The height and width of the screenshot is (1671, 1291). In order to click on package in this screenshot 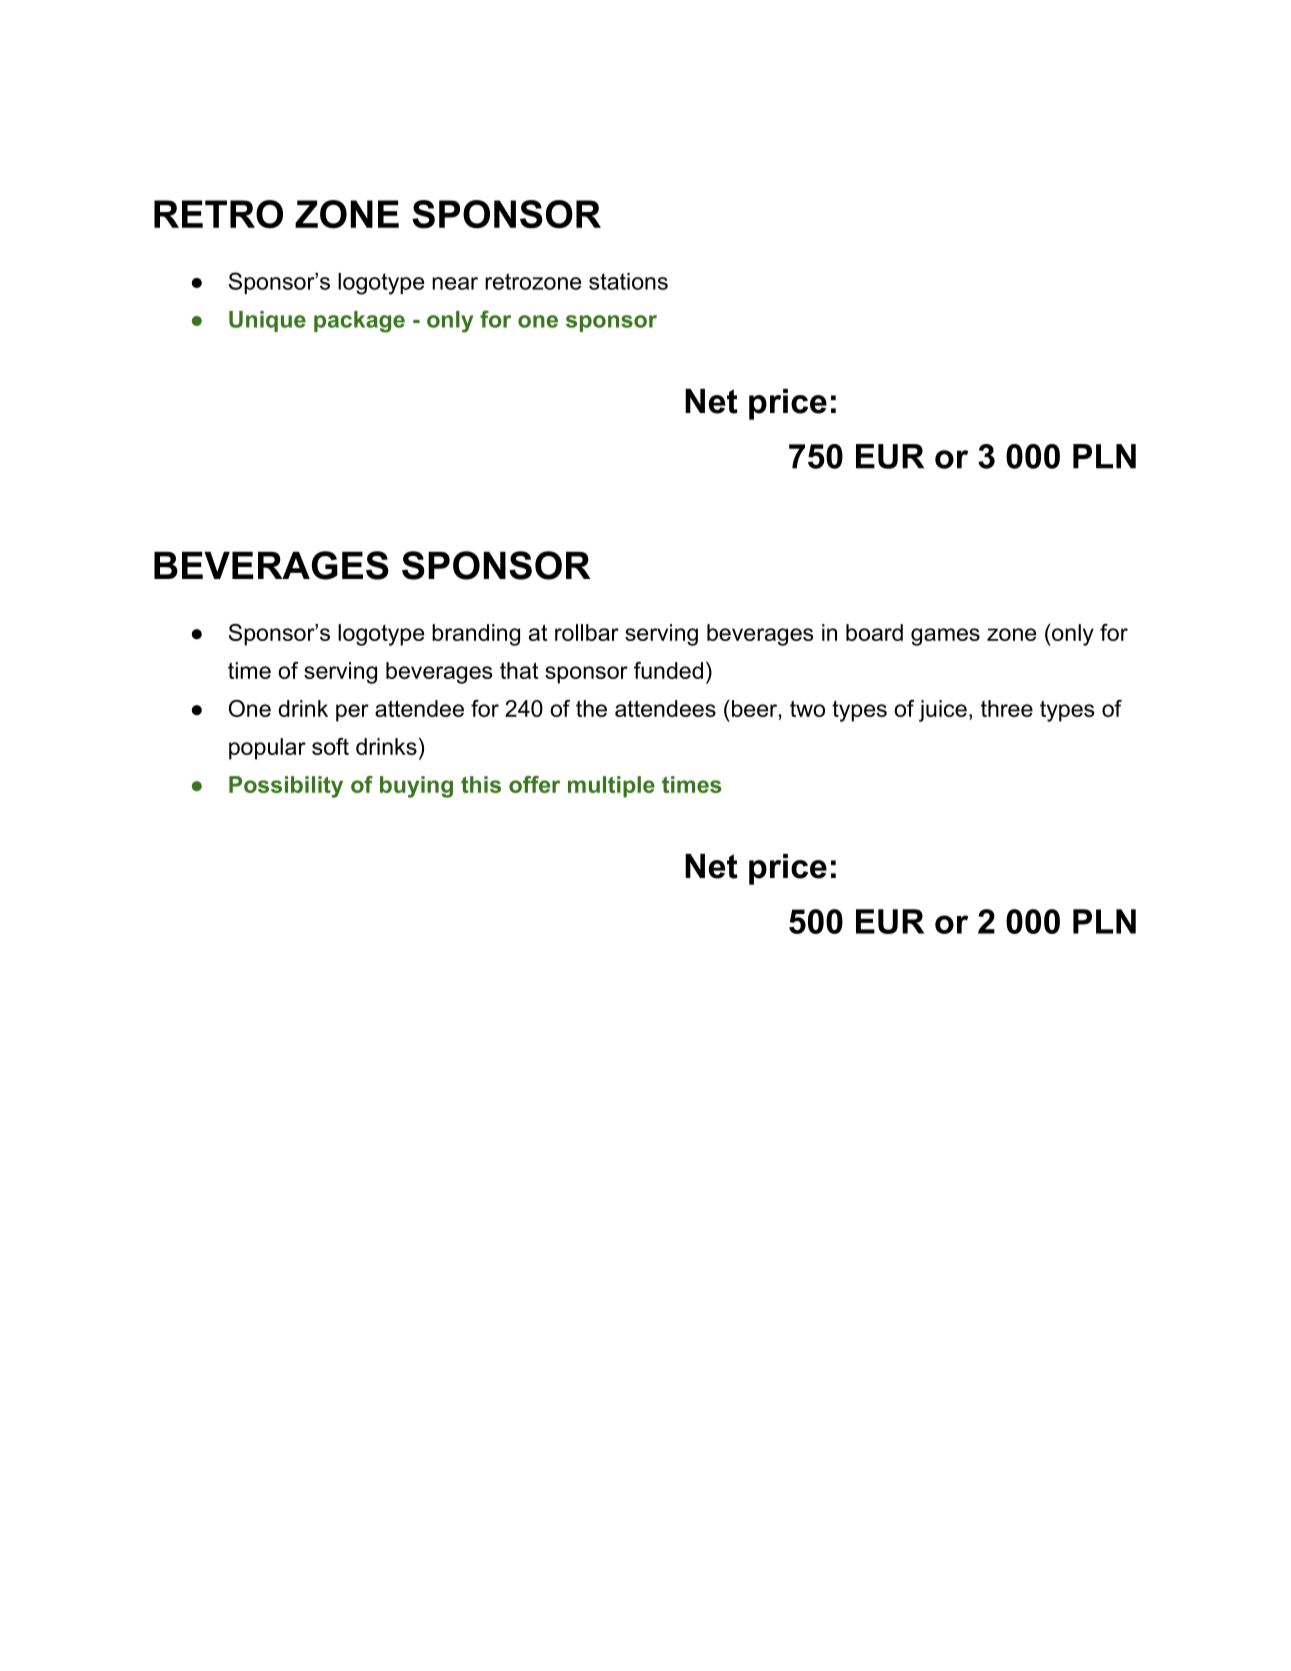, I will do `click(359, 322)`.
